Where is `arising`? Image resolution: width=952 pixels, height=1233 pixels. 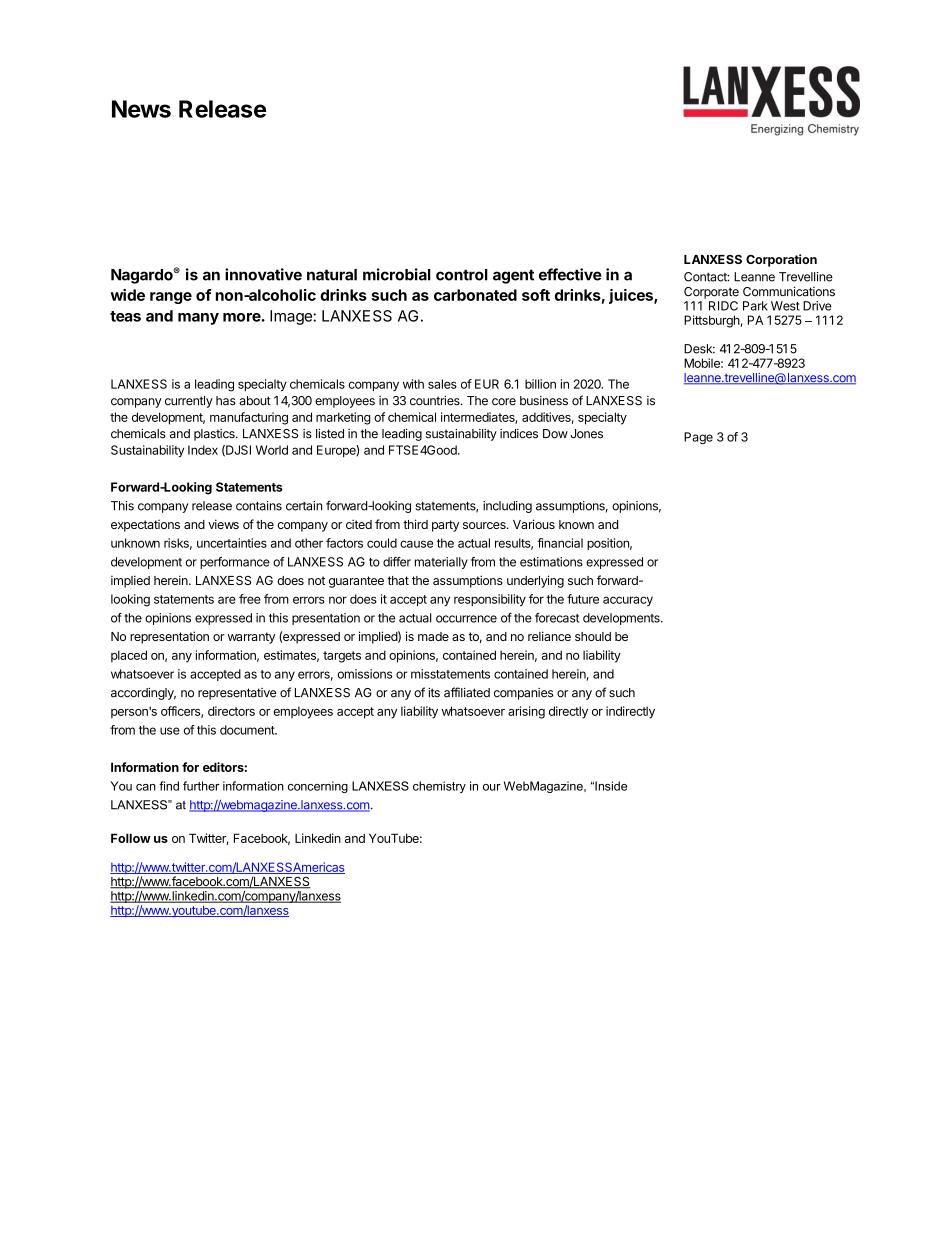 arising is located at coordinates (526, 712).
